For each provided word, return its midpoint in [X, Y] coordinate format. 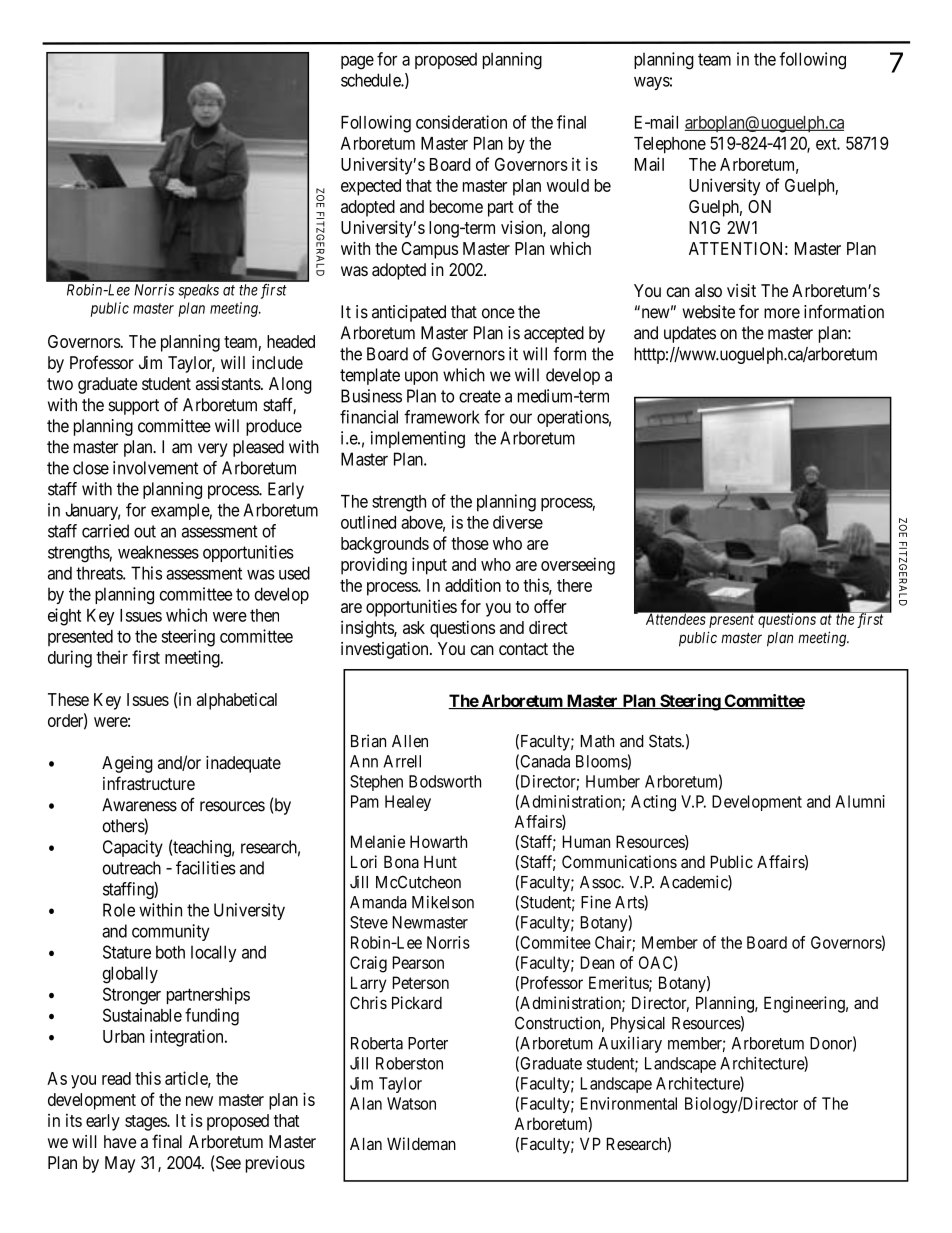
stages [146, 1123]
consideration [461, 122]
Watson [411, 1103]
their [112, 657]
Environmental [629, 1103]
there [574, 585]
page [357, 63]
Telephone [670, 145]
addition [473, 585]
